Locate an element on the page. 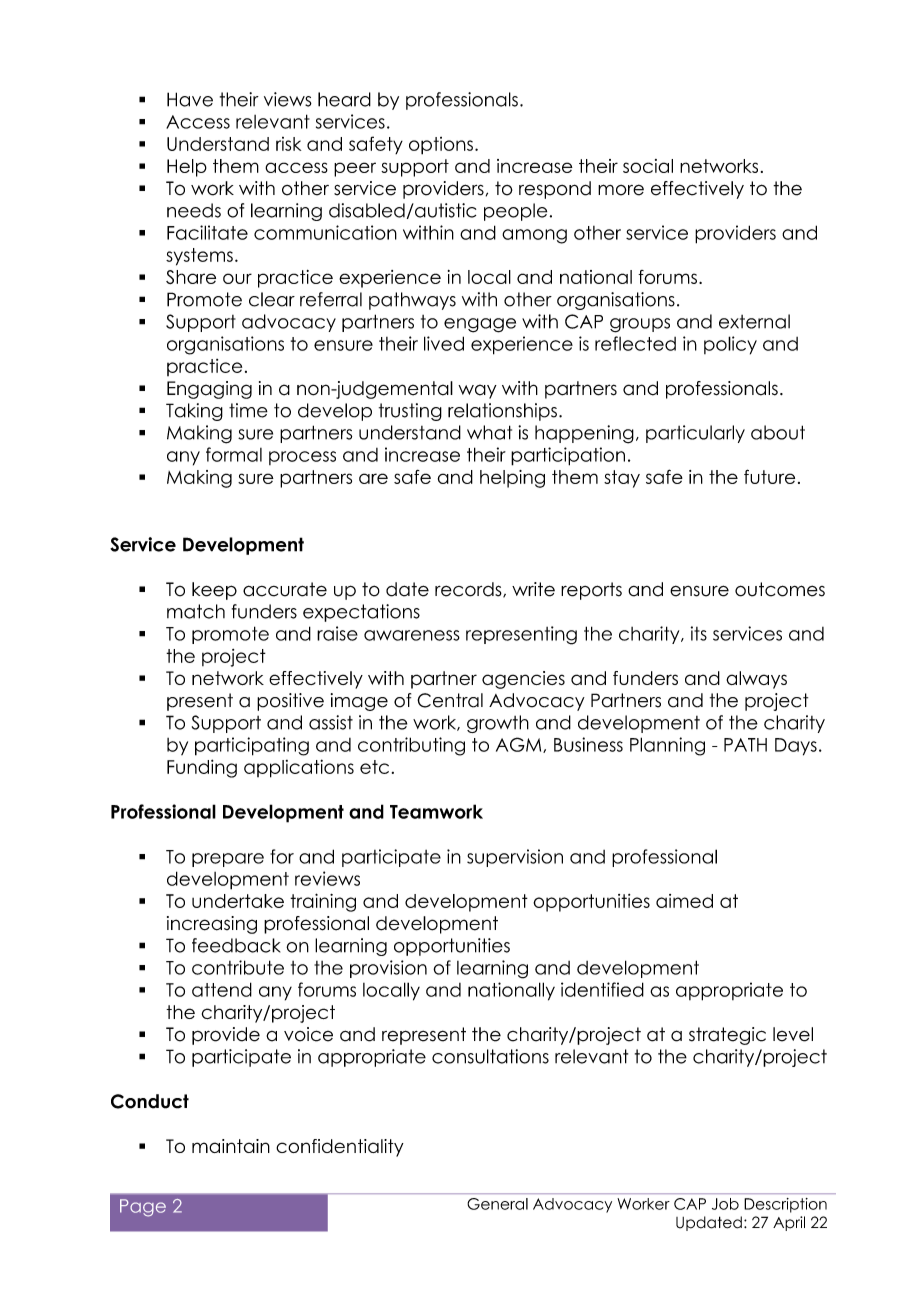 This image has width=924, height=1308. aimed is located at coordinates (684, 901).
